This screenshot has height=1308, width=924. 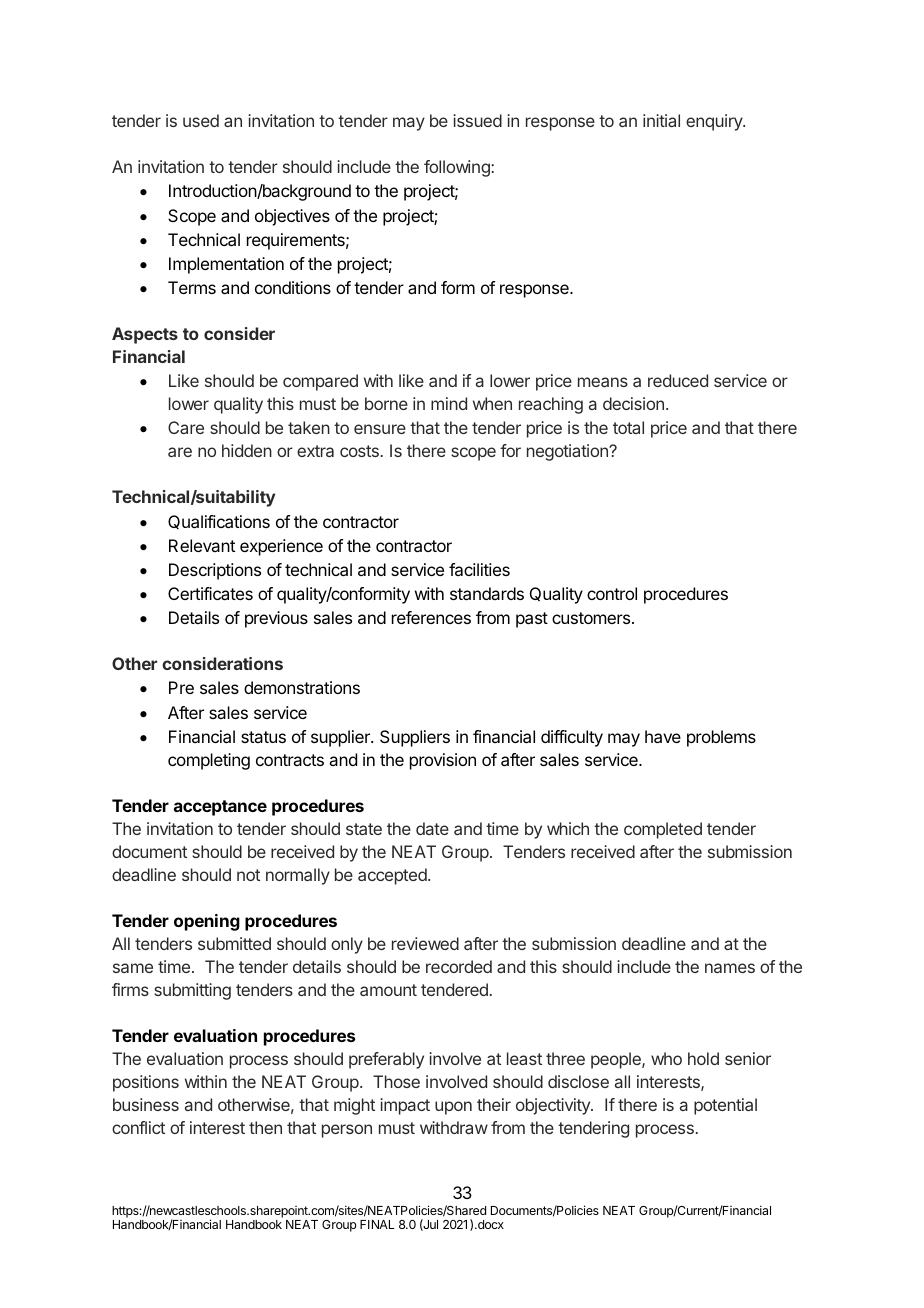 What do you see at coordinates (377, 1224) in the screenshot?
I see `FINAL` at bounding box center [377, 1224].
